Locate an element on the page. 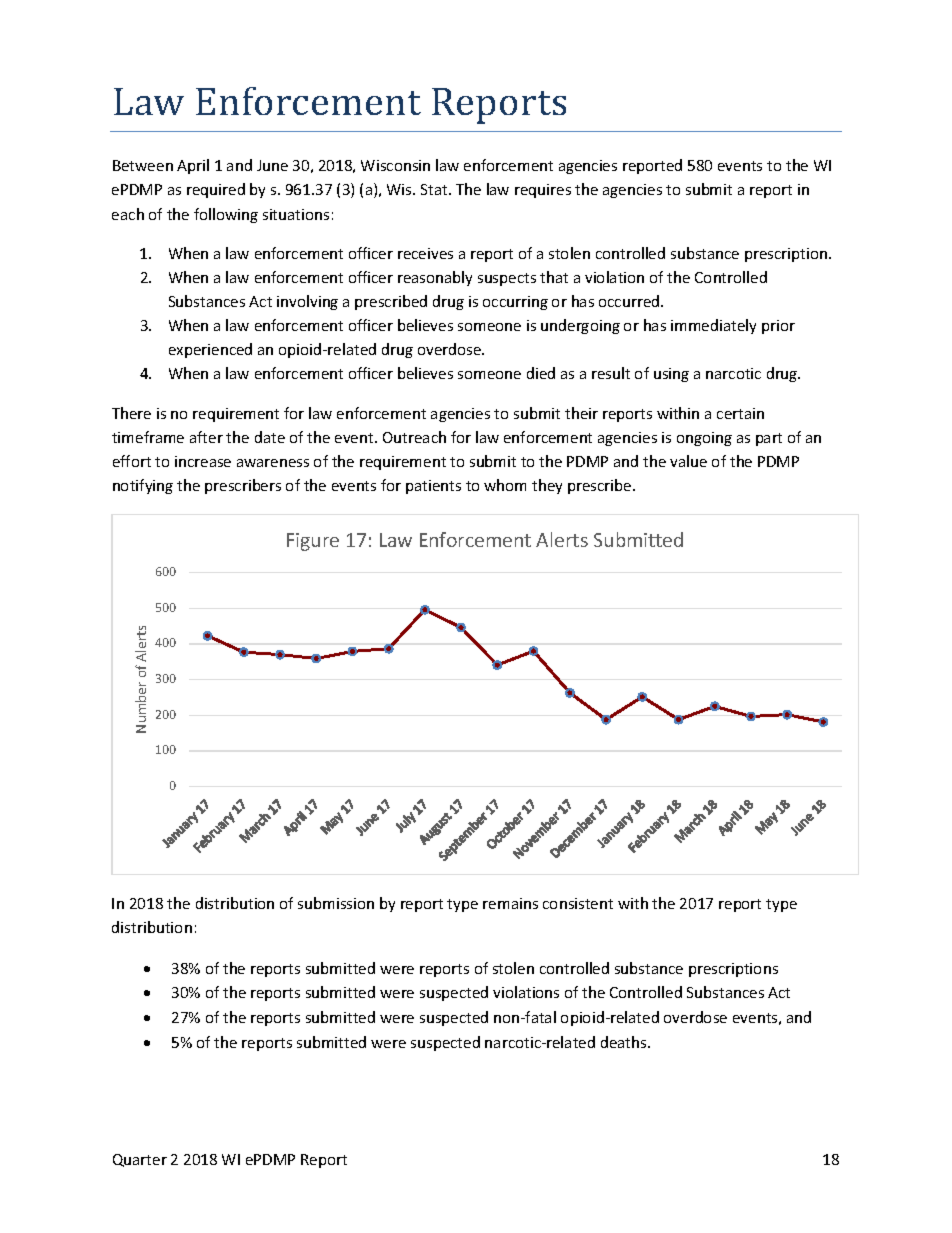 The image size is (952, 1233). occurred is located at coordinates (630, 301).
